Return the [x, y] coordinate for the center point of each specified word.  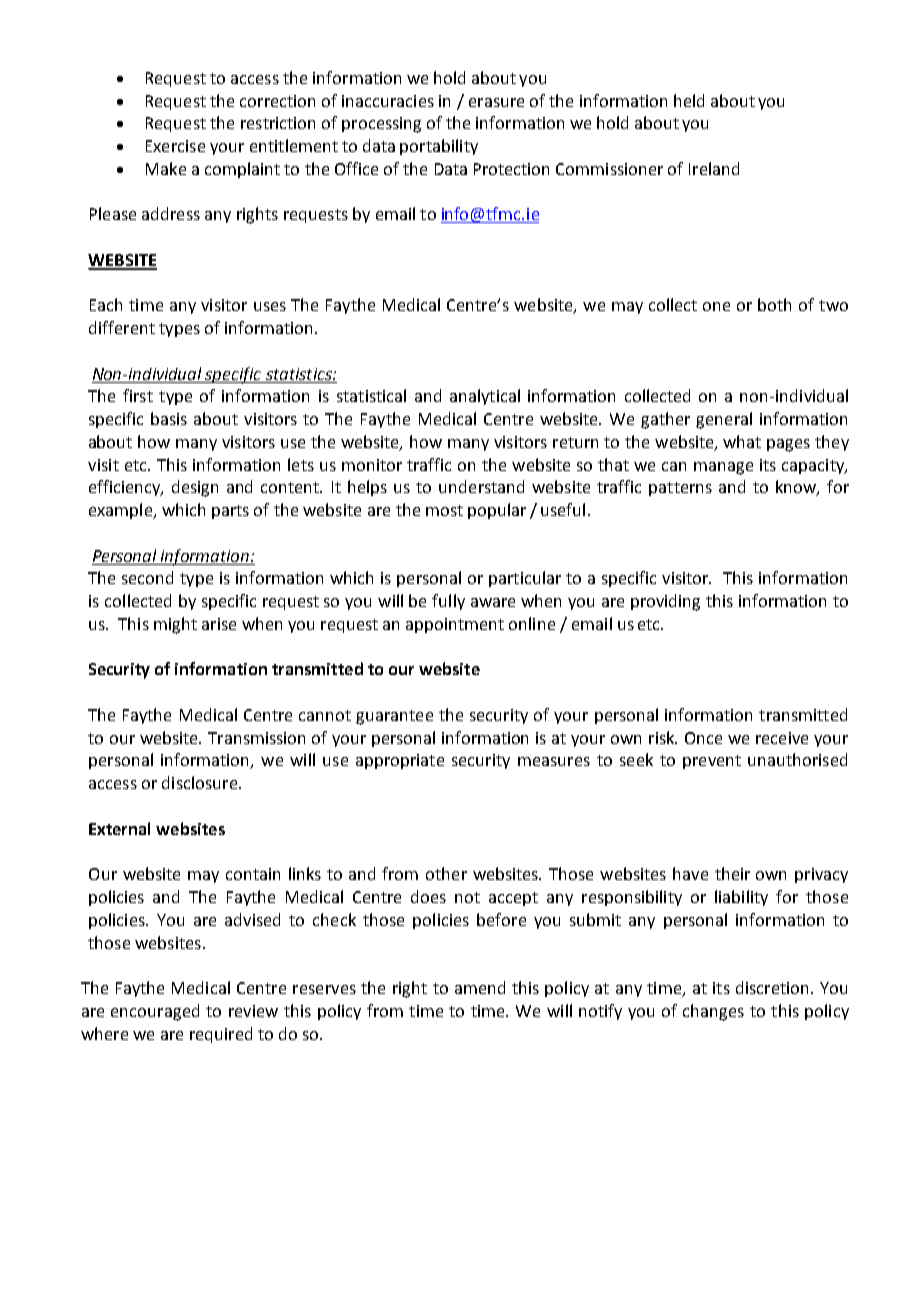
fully [448, 602]
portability [439, 147]
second [147, 577]
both [774, 304]
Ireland [714, 168]
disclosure [199, 782]
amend [480, 987]
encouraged [155, 1012]
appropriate [400, 761]
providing [665, 602]
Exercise [175, 146]
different [122, 327]
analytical [485, 397]
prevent [712, 762]
